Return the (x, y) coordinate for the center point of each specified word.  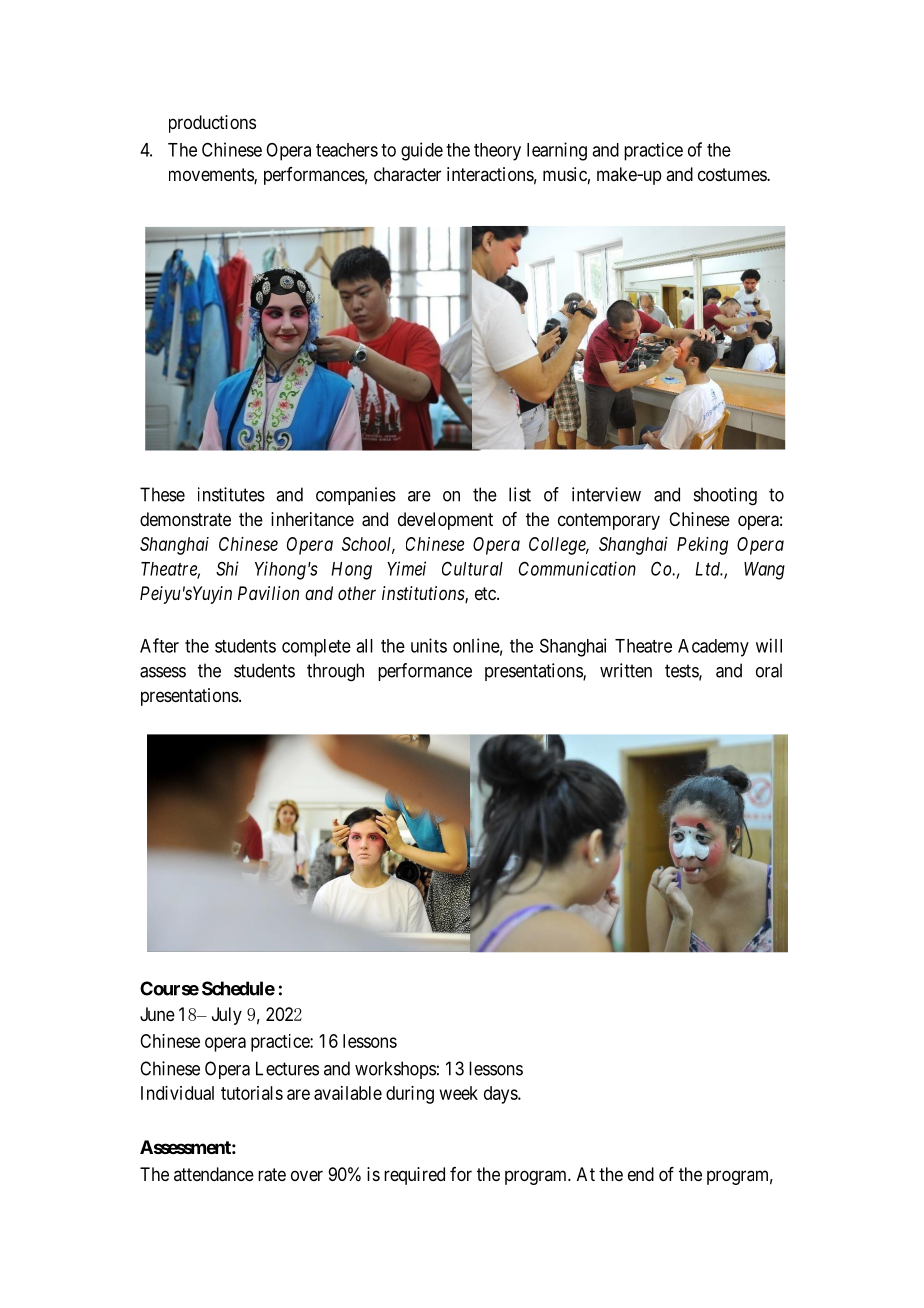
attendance (214, 1174)
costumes (733, 174)
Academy (713, 648)
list (520, 494)
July (227, 1016)
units (429, 645)
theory (497, 152)
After (159, 645)
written (626, 670)
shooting (725, 496)
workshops (395, 1070)
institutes (231, 494)
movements (212, 176)
